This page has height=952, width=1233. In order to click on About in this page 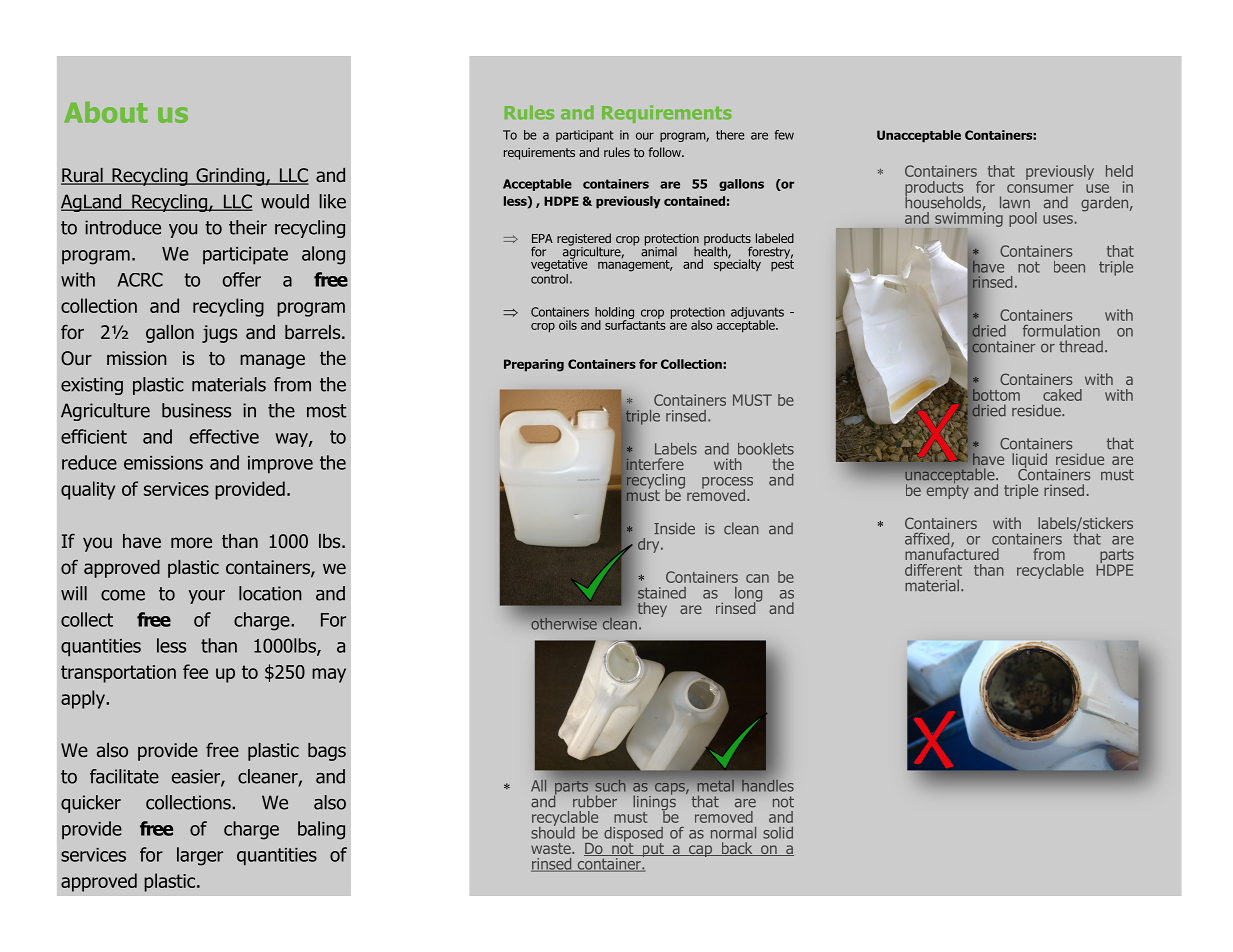, I will do `click(106, 112)`.
